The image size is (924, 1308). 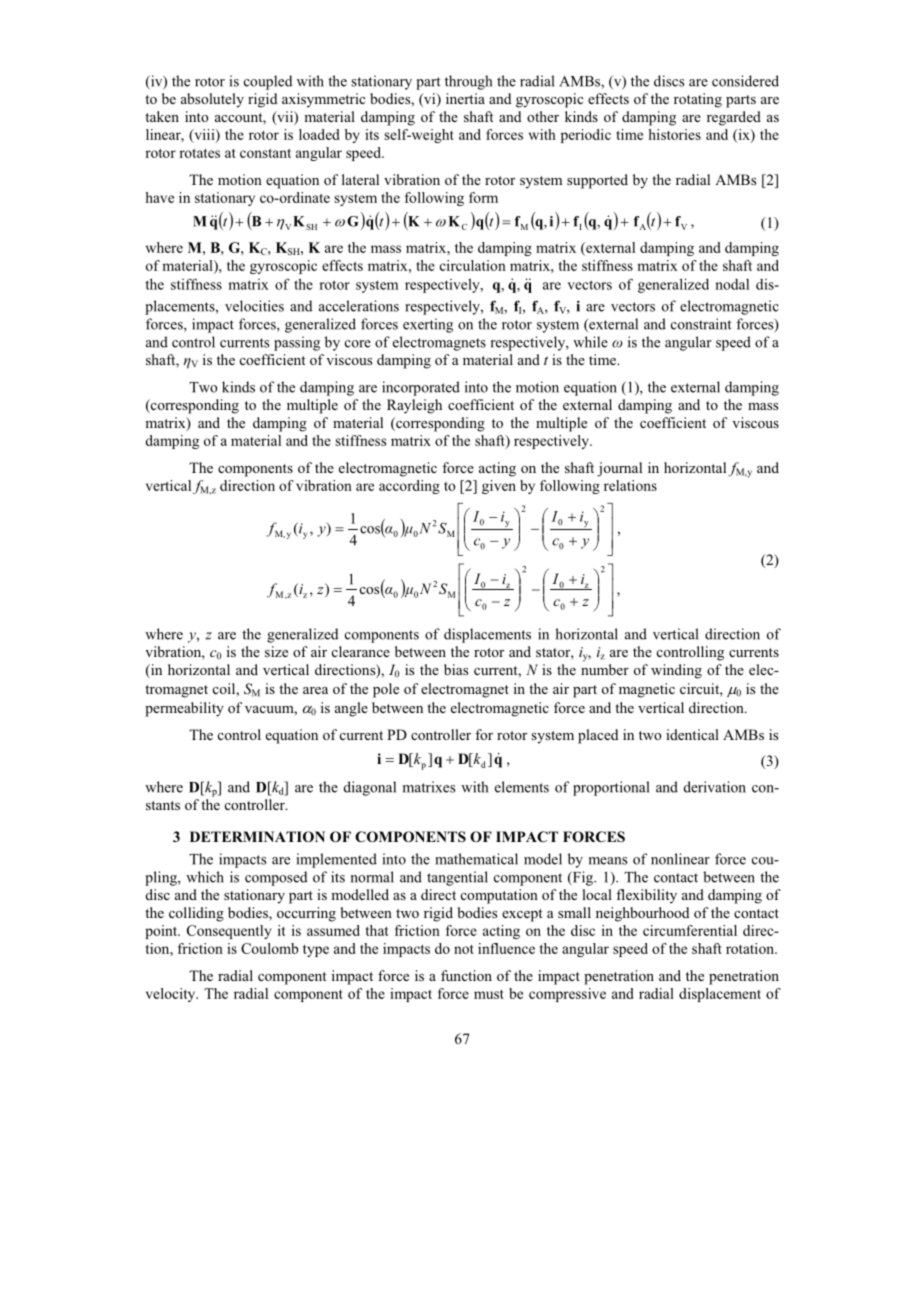 What do you see at coordinates (464, 949) in the screenshot?
I see `not` at bounding box center [464, 949].
